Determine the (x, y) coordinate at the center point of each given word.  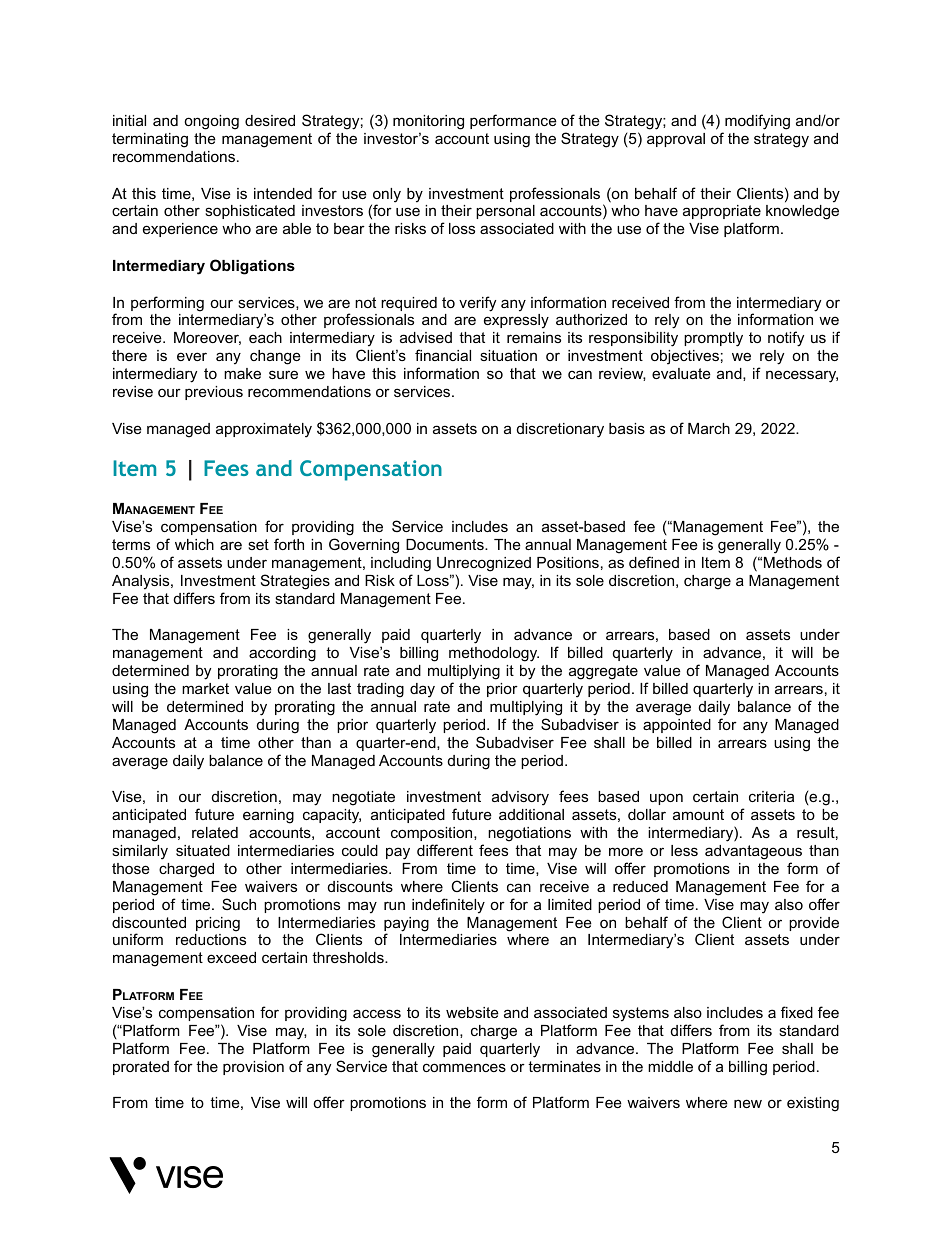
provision (253, 1068)
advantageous (753, 852)
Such (239, 904)
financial (443, 355)
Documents (446, 544)
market (205, 688)
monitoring (428, 122)
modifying (757, 122)
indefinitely (448, 906)
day (422, 690)
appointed (677, 726)
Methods (793, 562)
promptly (713, 339)
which (194, 544)
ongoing (211, 122)
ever (192, 356)
